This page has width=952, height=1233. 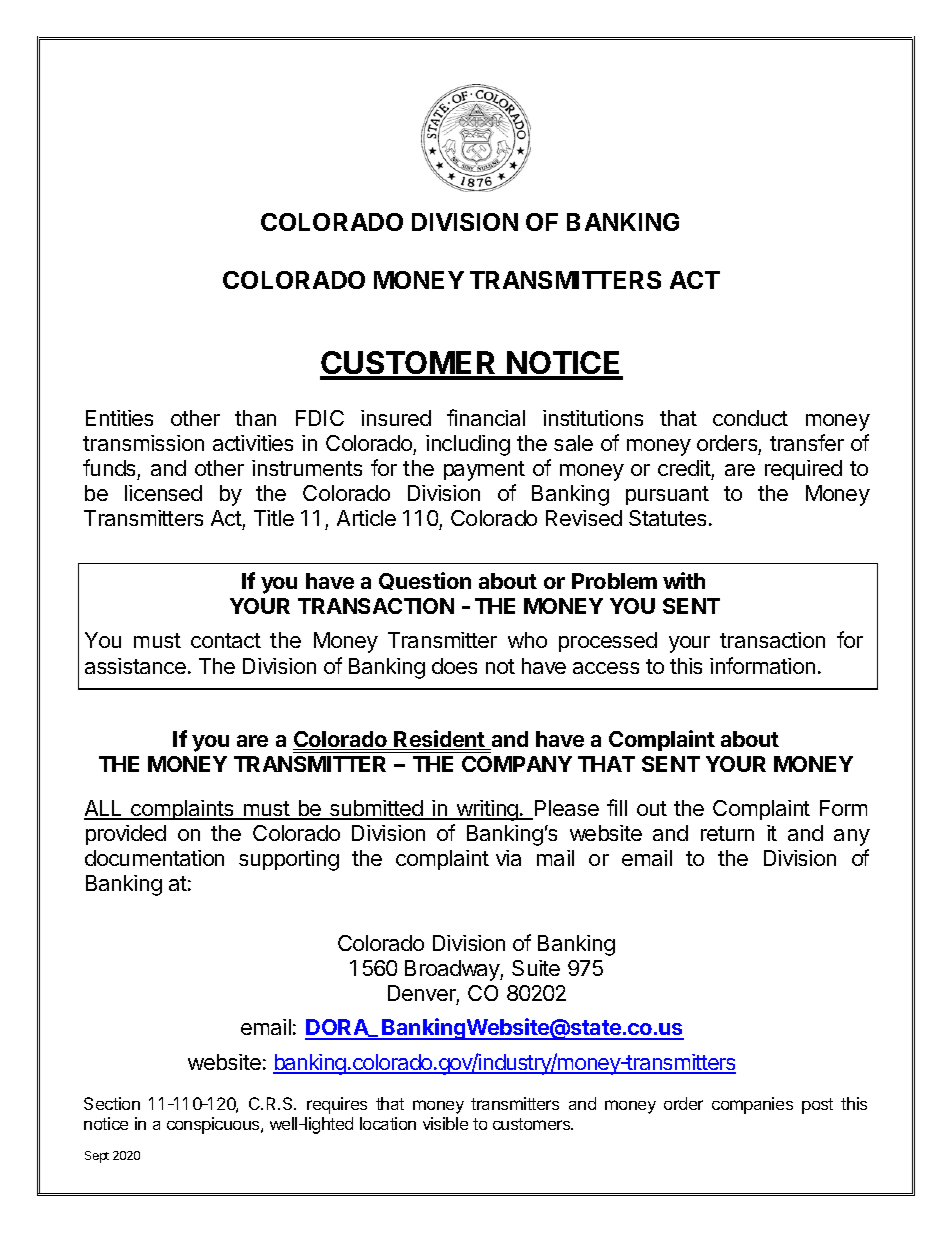 I want to click on return, so click(x=727, y=833).
